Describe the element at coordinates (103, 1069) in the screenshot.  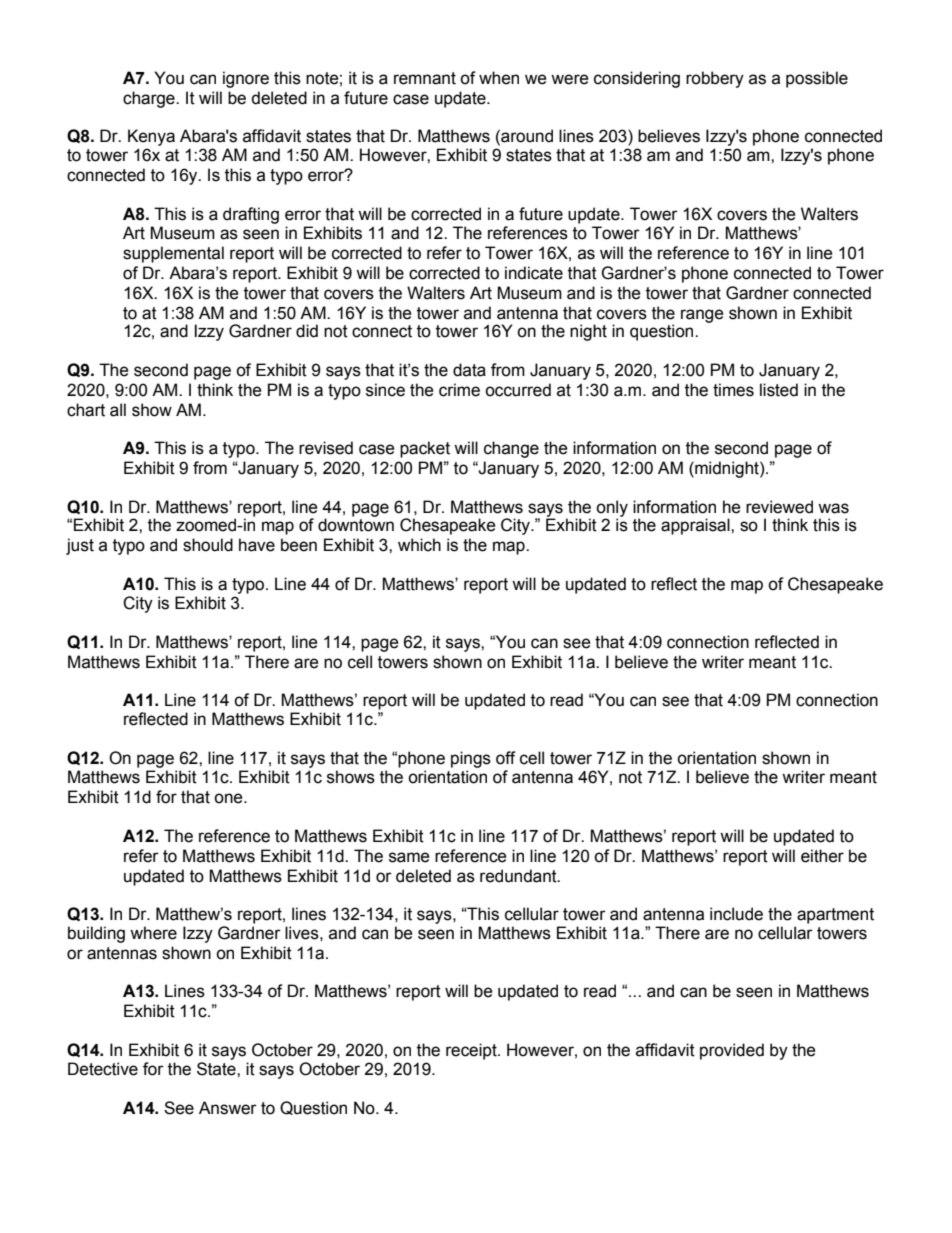
I see `Detective` at that location.
